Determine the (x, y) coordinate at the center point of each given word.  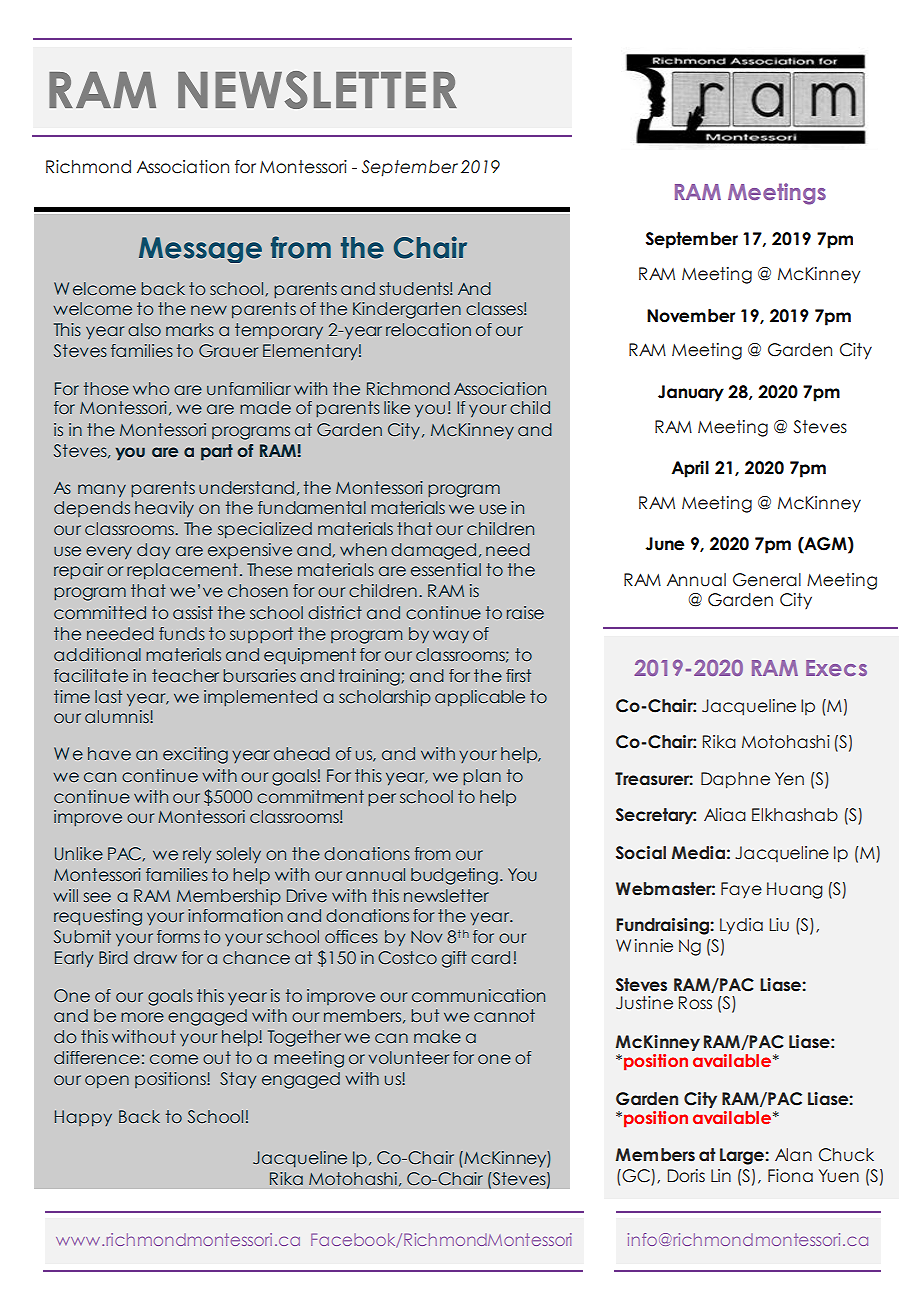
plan (482, 777)
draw (155, 957)
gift (454, 959)
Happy (83, 1118)
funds (182, 633)
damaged (433, 551)
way (451, 636)
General (767, 580)
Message (200, 250)
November (691, 316)
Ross (695, 1003)
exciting (195, 755)
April (690, 469)
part (217, 452)
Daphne (735, 780)
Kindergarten (407, 310)
